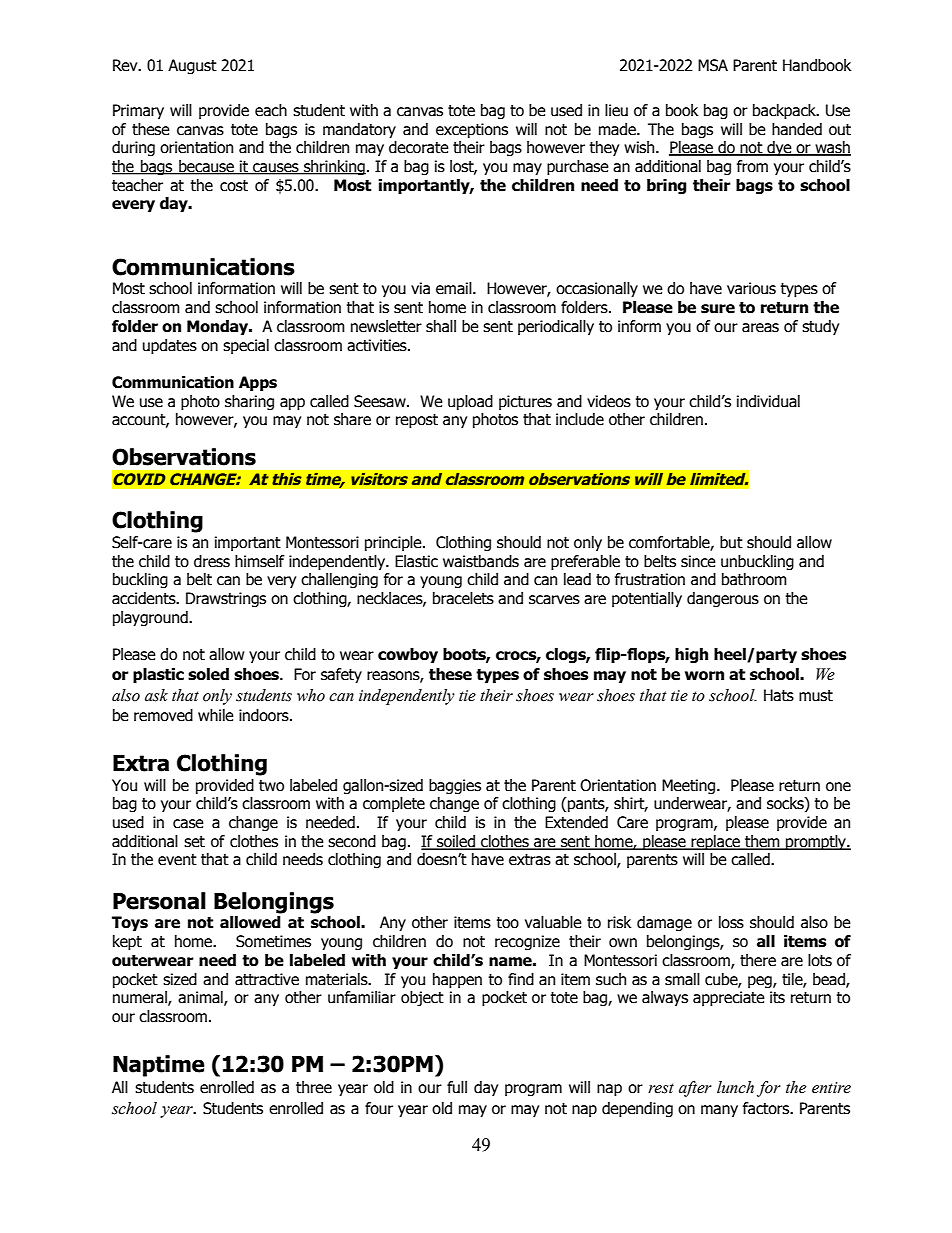  I want to click on upload, so click(470, 402).
